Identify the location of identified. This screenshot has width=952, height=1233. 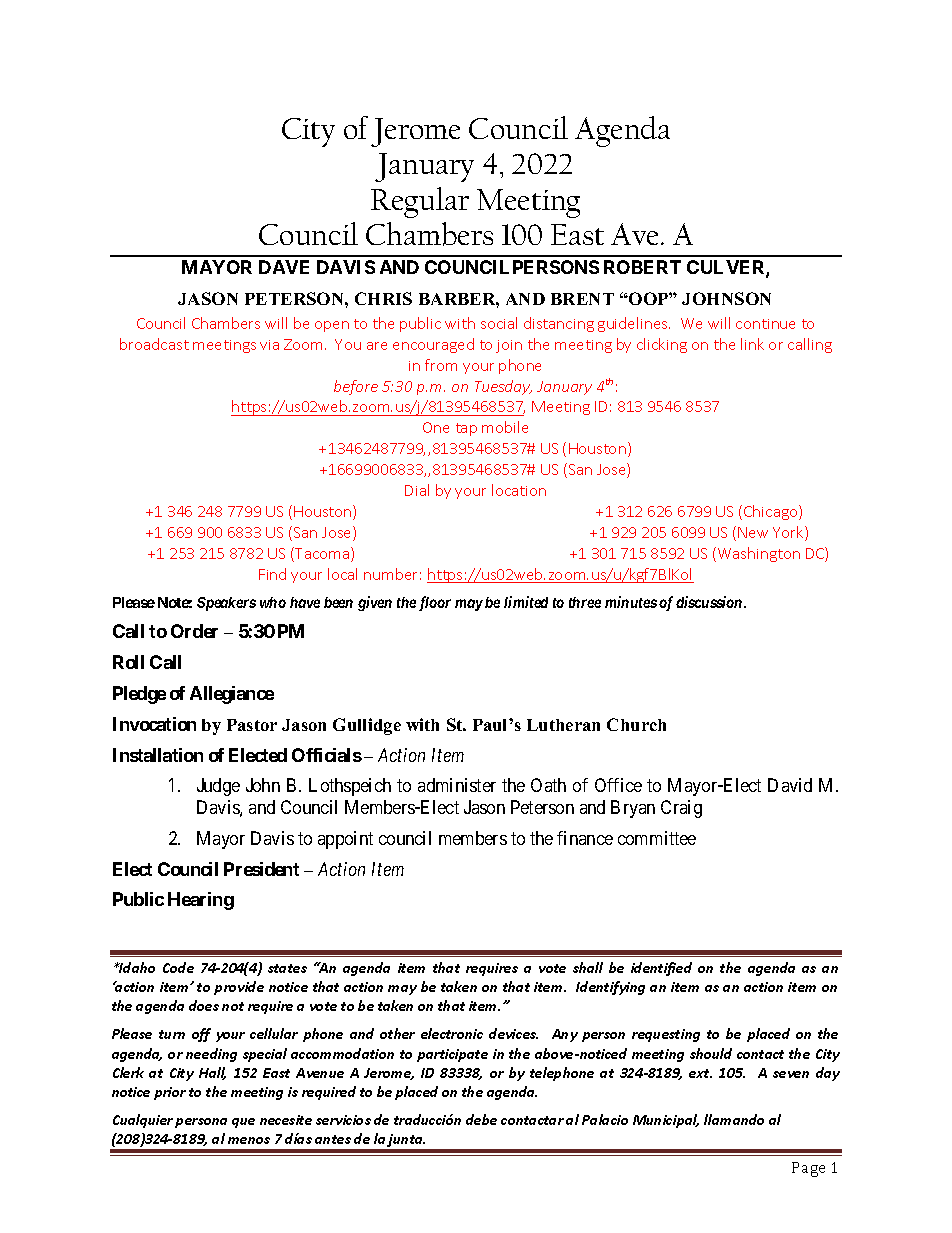
(661, 969).
